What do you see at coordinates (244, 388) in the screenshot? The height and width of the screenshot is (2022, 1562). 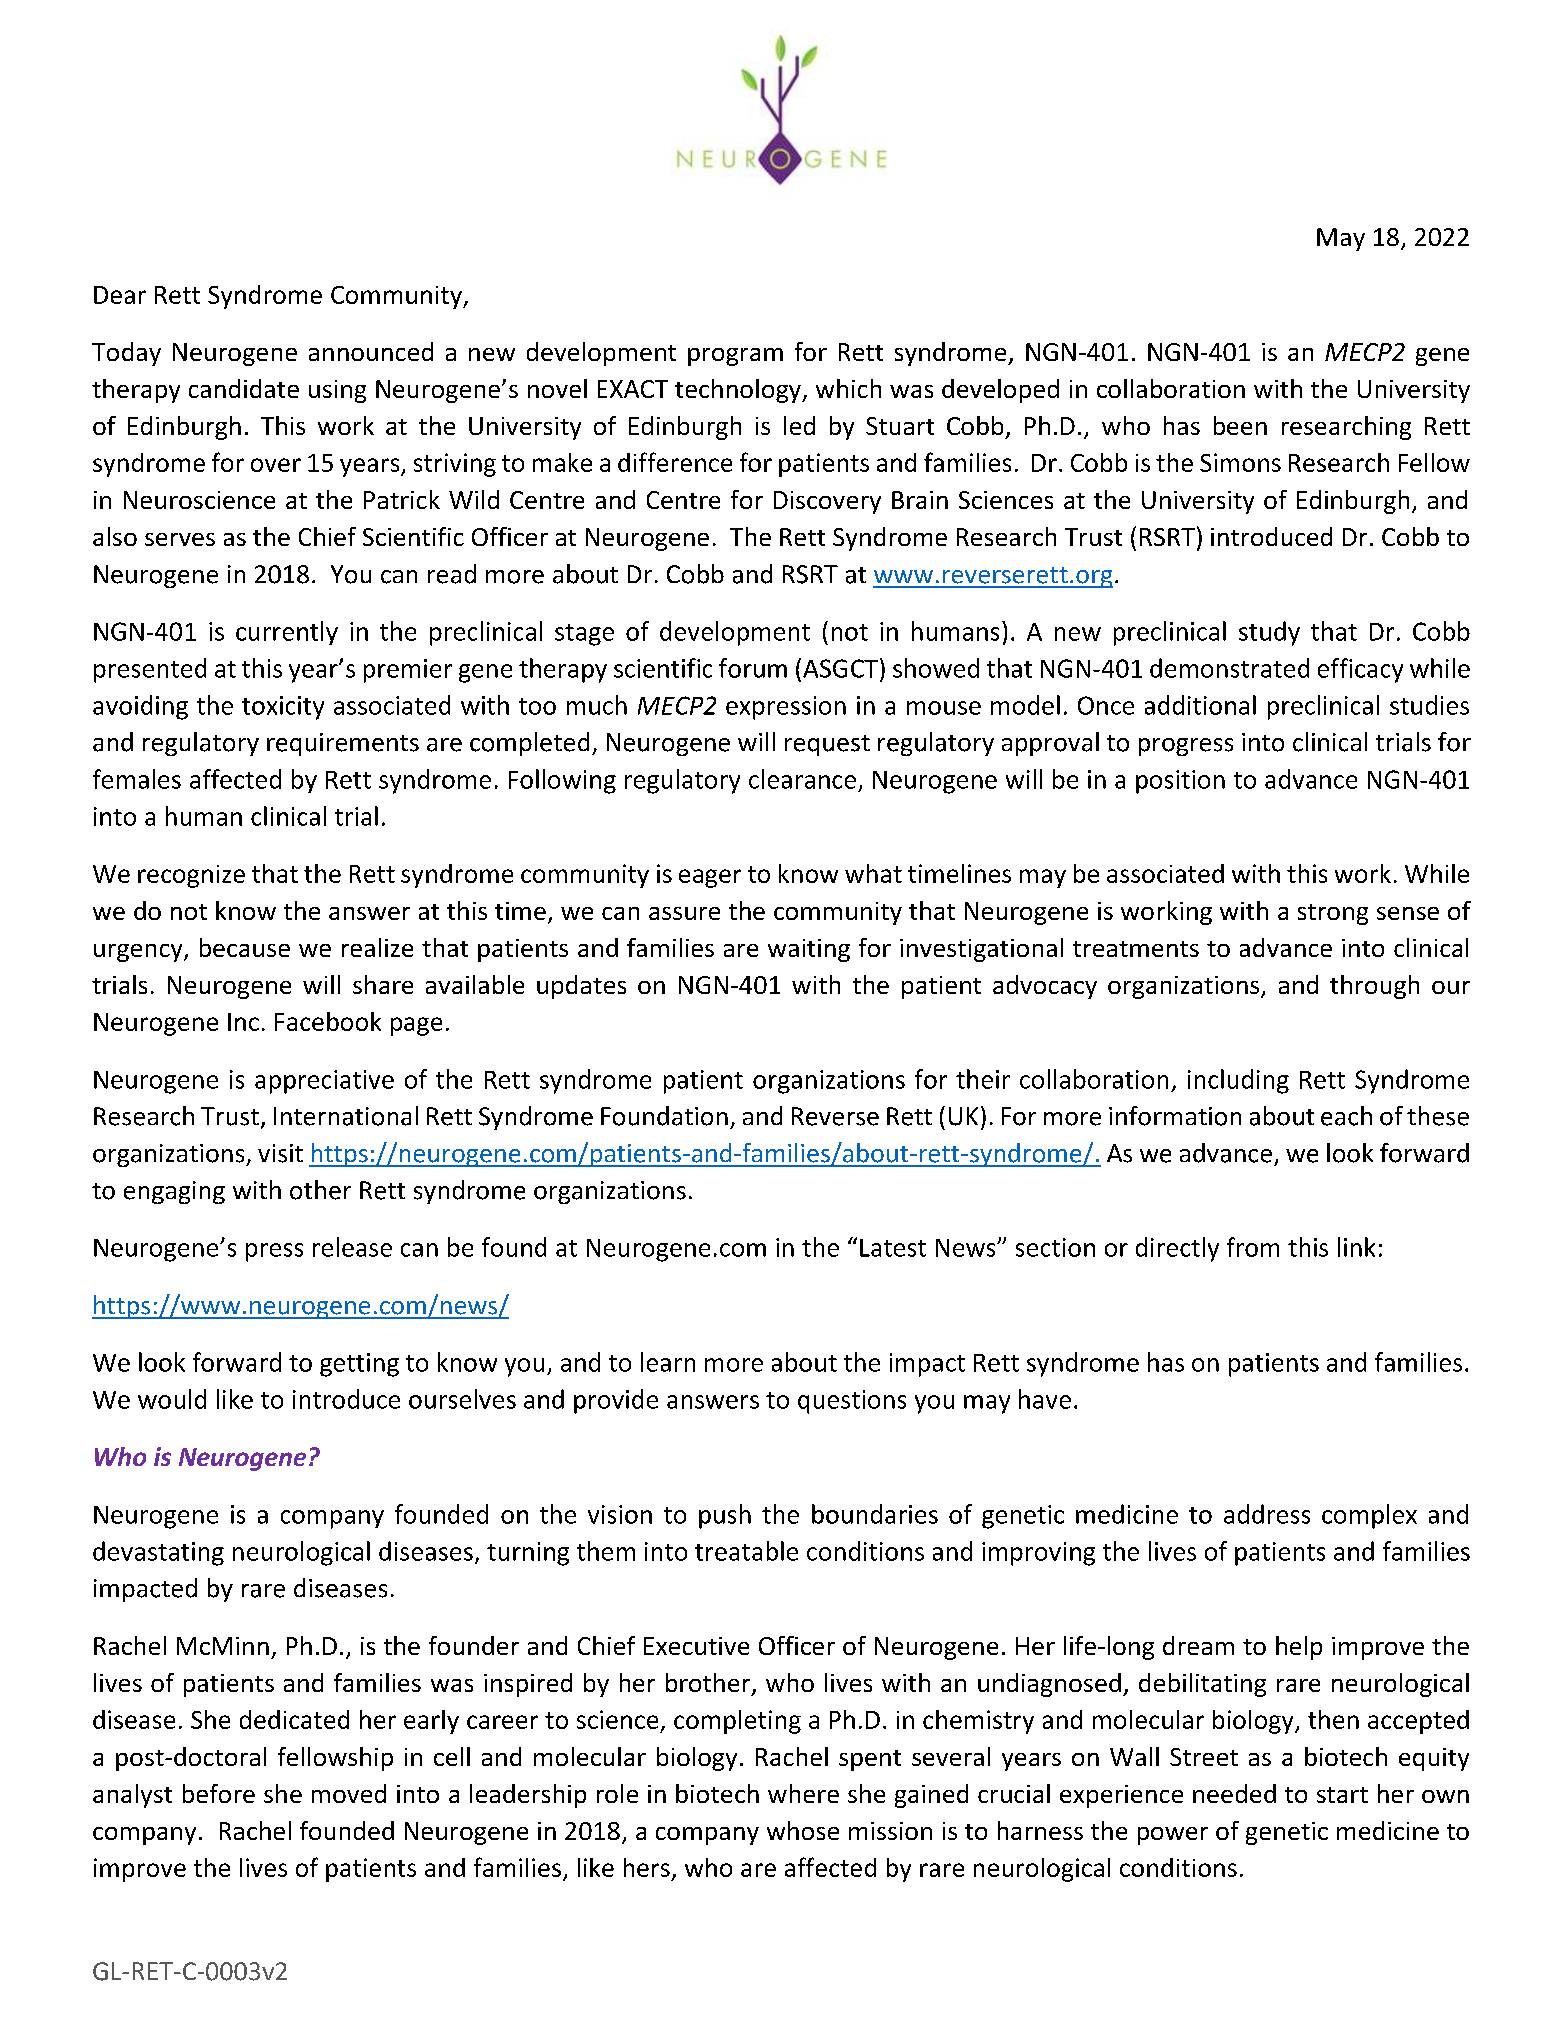 I see `candidate` at bounding box center [244, 388].
